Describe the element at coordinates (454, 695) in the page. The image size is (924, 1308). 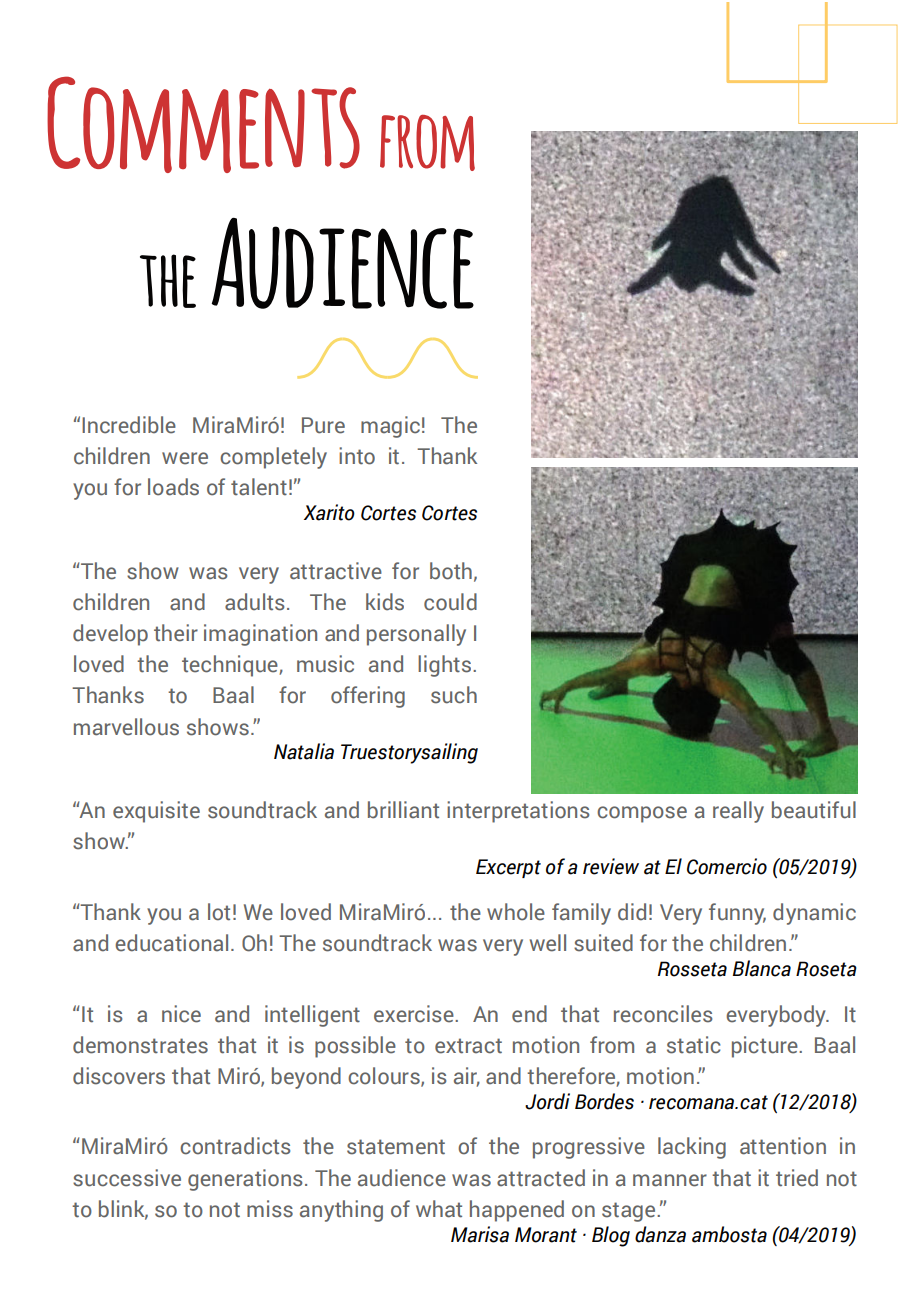
I see `such` at that location.
